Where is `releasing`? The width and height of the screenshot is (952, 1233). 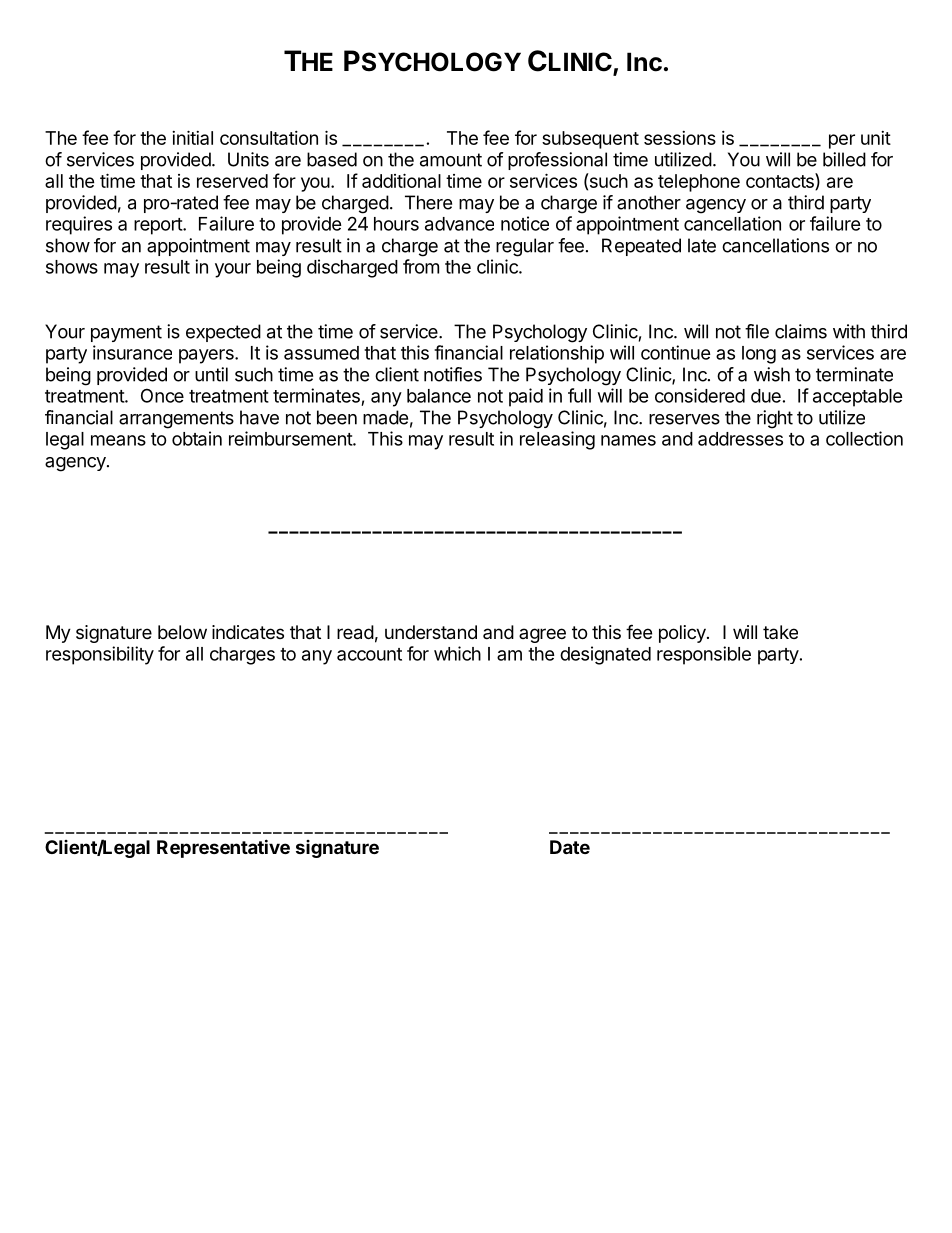 releasing is located at coordinates (557, 440).
